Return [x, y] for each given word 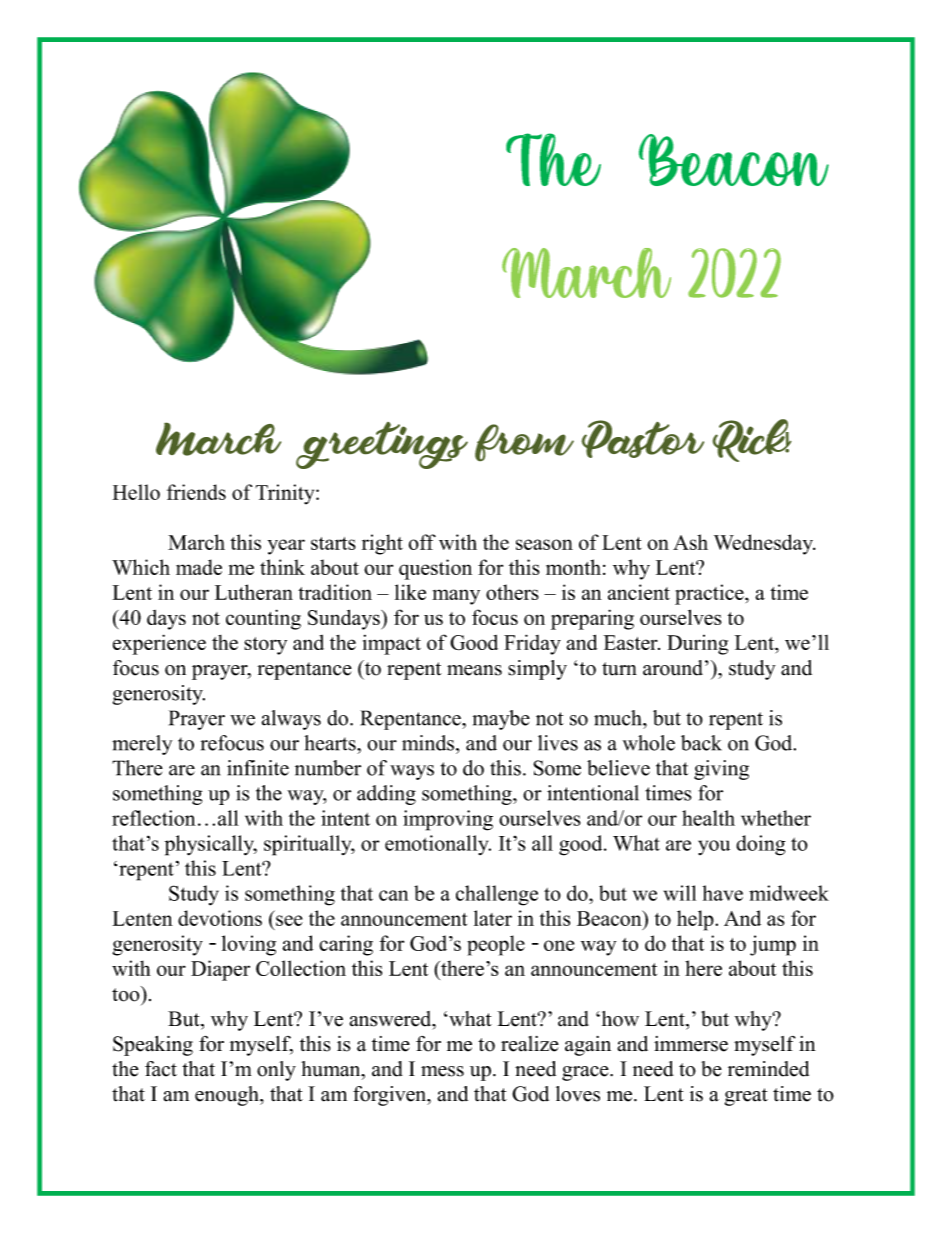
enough [228, 1096]
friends [196, 492]
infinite [258, 768]
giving [721, 770]
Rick [752, 440]
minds [428, 743]
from [524, 442]
